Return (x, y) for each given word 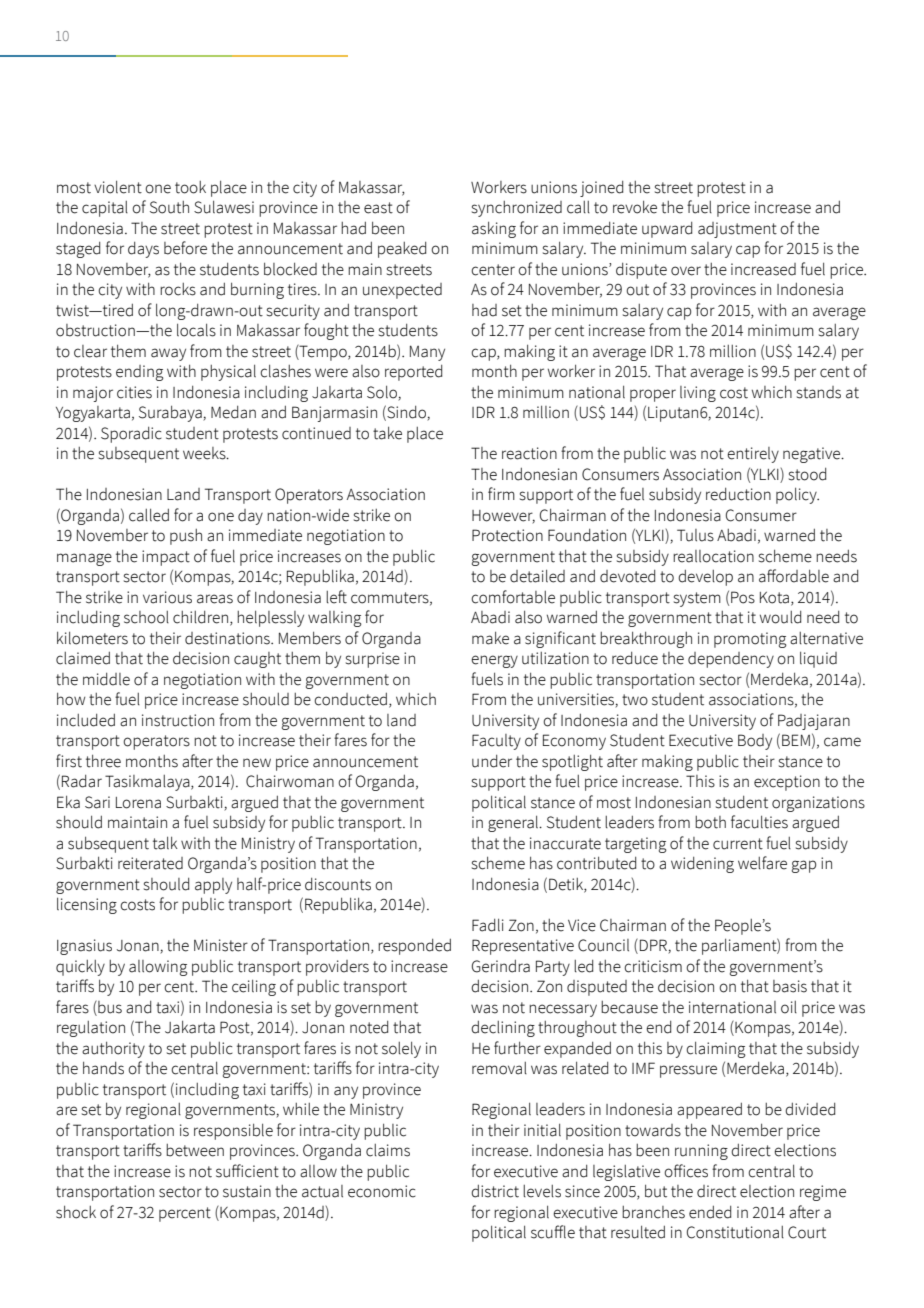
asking (494, 230)
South (169, 207)
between (195, 1150)
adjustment (737, 230)
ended (710, 1212)
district (495, 1191)
